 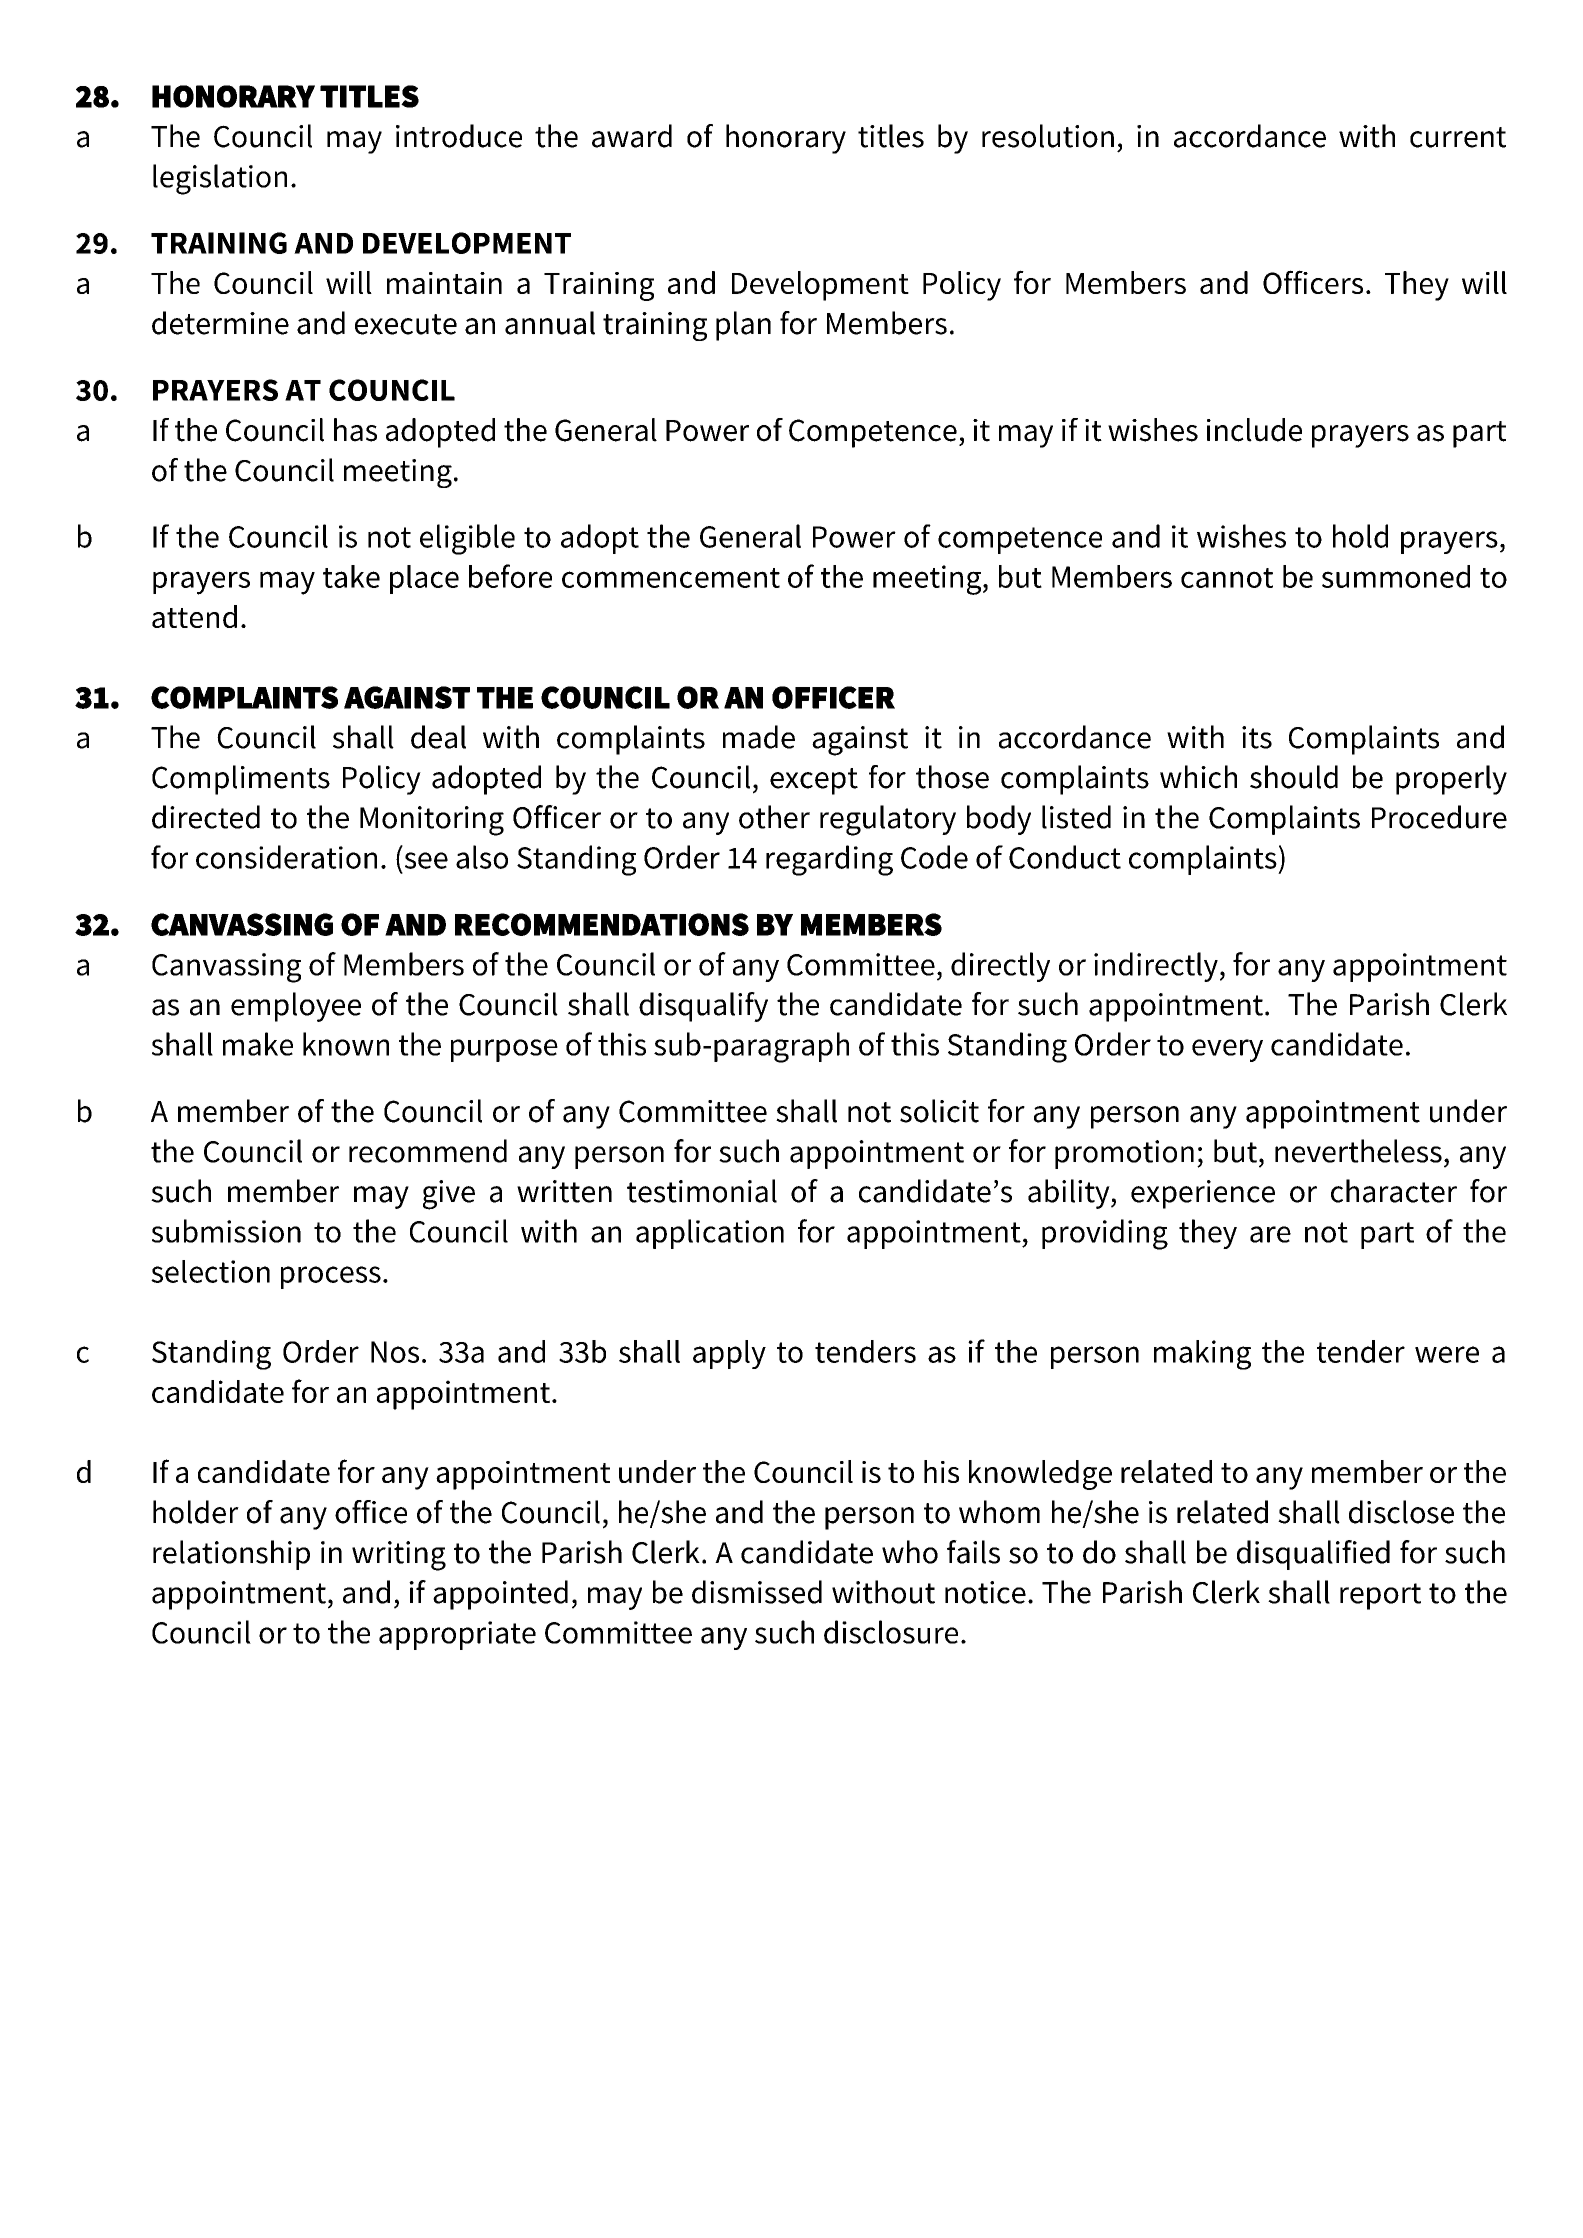 What do you see at coordinates (399, 1556) in the screenshot?
I see `writing` at bounding box center [399, 1556].
